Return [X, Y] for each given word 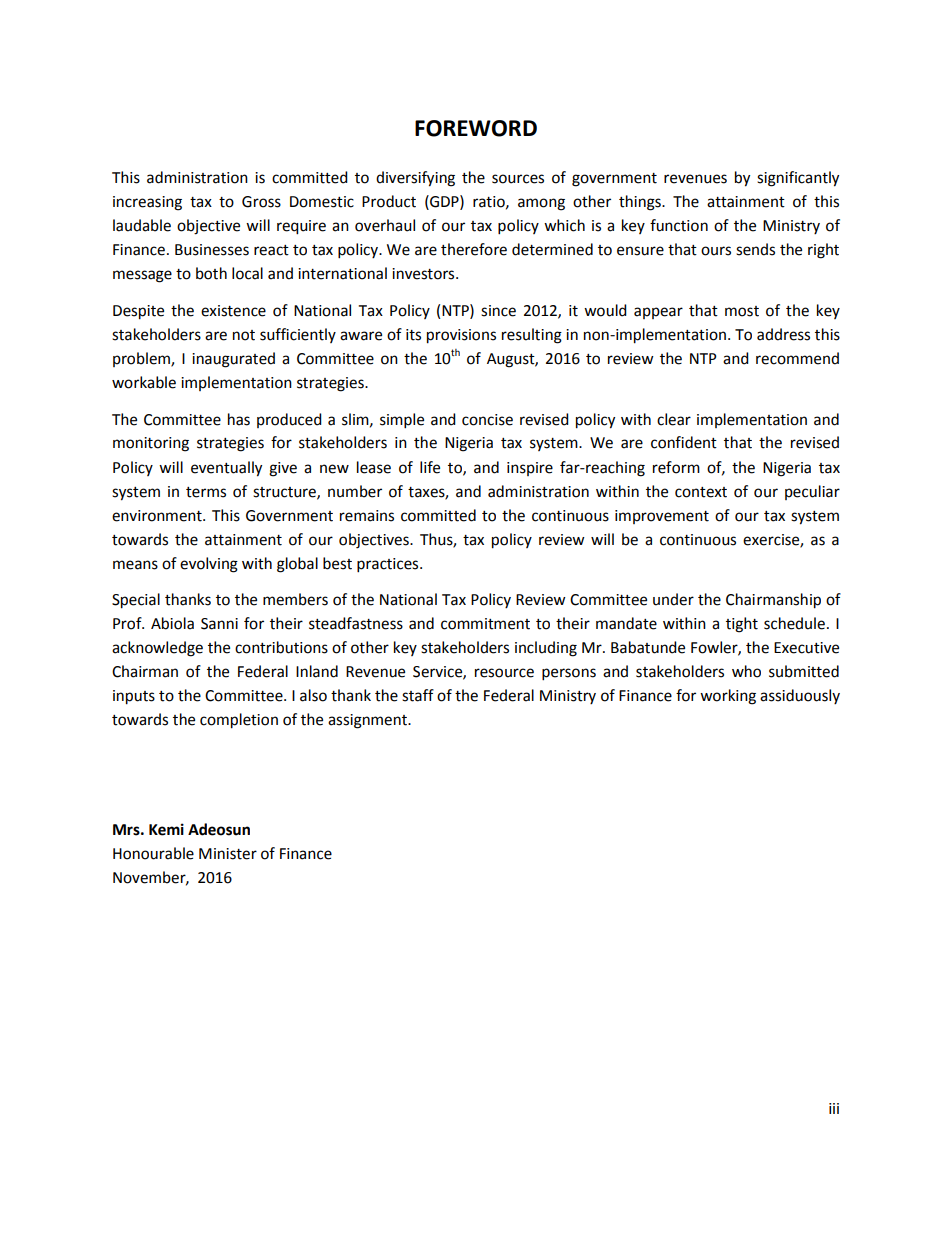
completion [239, 721]
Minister [228, 854]
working [728, 697]
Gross [261, 202]
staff [418, 695]
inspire [530, 469]
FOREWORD [476, 128]
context [701, 492]
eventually [226, 469]
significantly [798, 179]
